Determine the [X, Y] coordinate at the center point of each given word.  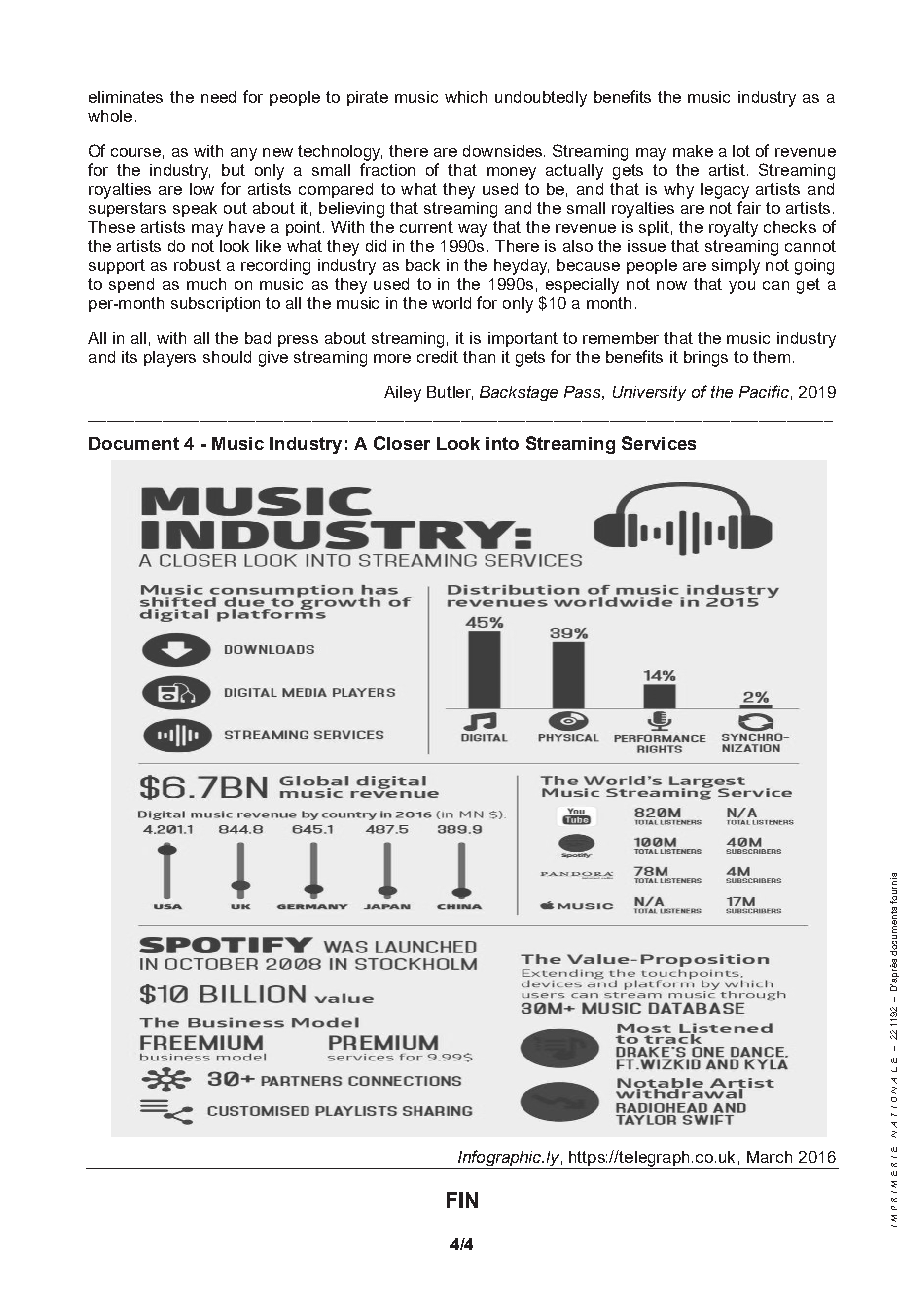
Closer [402, 443]
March [769, 1157]
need [218, 97]
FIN [462, 1200]
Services [659, 443]
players [170, 359]
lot [741, 151]
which [466, 97]
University [649, 393]
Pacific [764, 391]
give [273, 359]
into [502, 443]
